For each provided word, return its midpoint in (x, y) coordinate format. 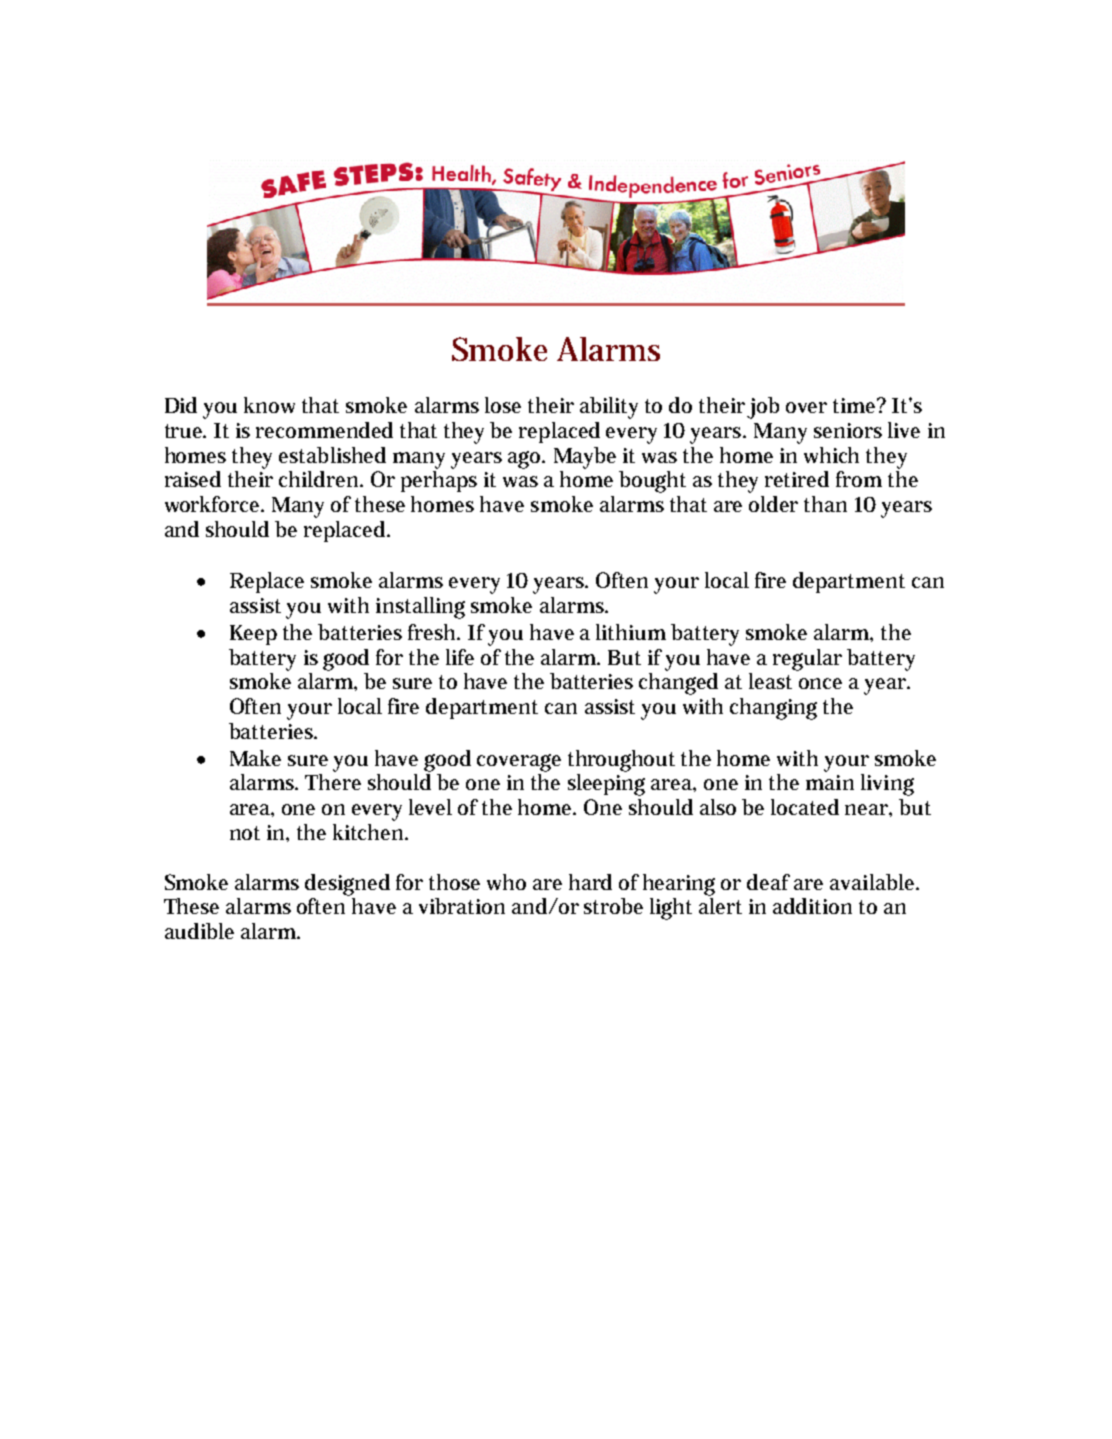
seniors (848, 430)
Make (255, 758)
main (830, 782)
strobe (613, 906)
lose (503, 405)
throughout (621, 761)
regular (807, 660)
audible (199, 931)
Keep (253, 635)
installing (420, 608)
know (269, 405)
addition (812, 906)
